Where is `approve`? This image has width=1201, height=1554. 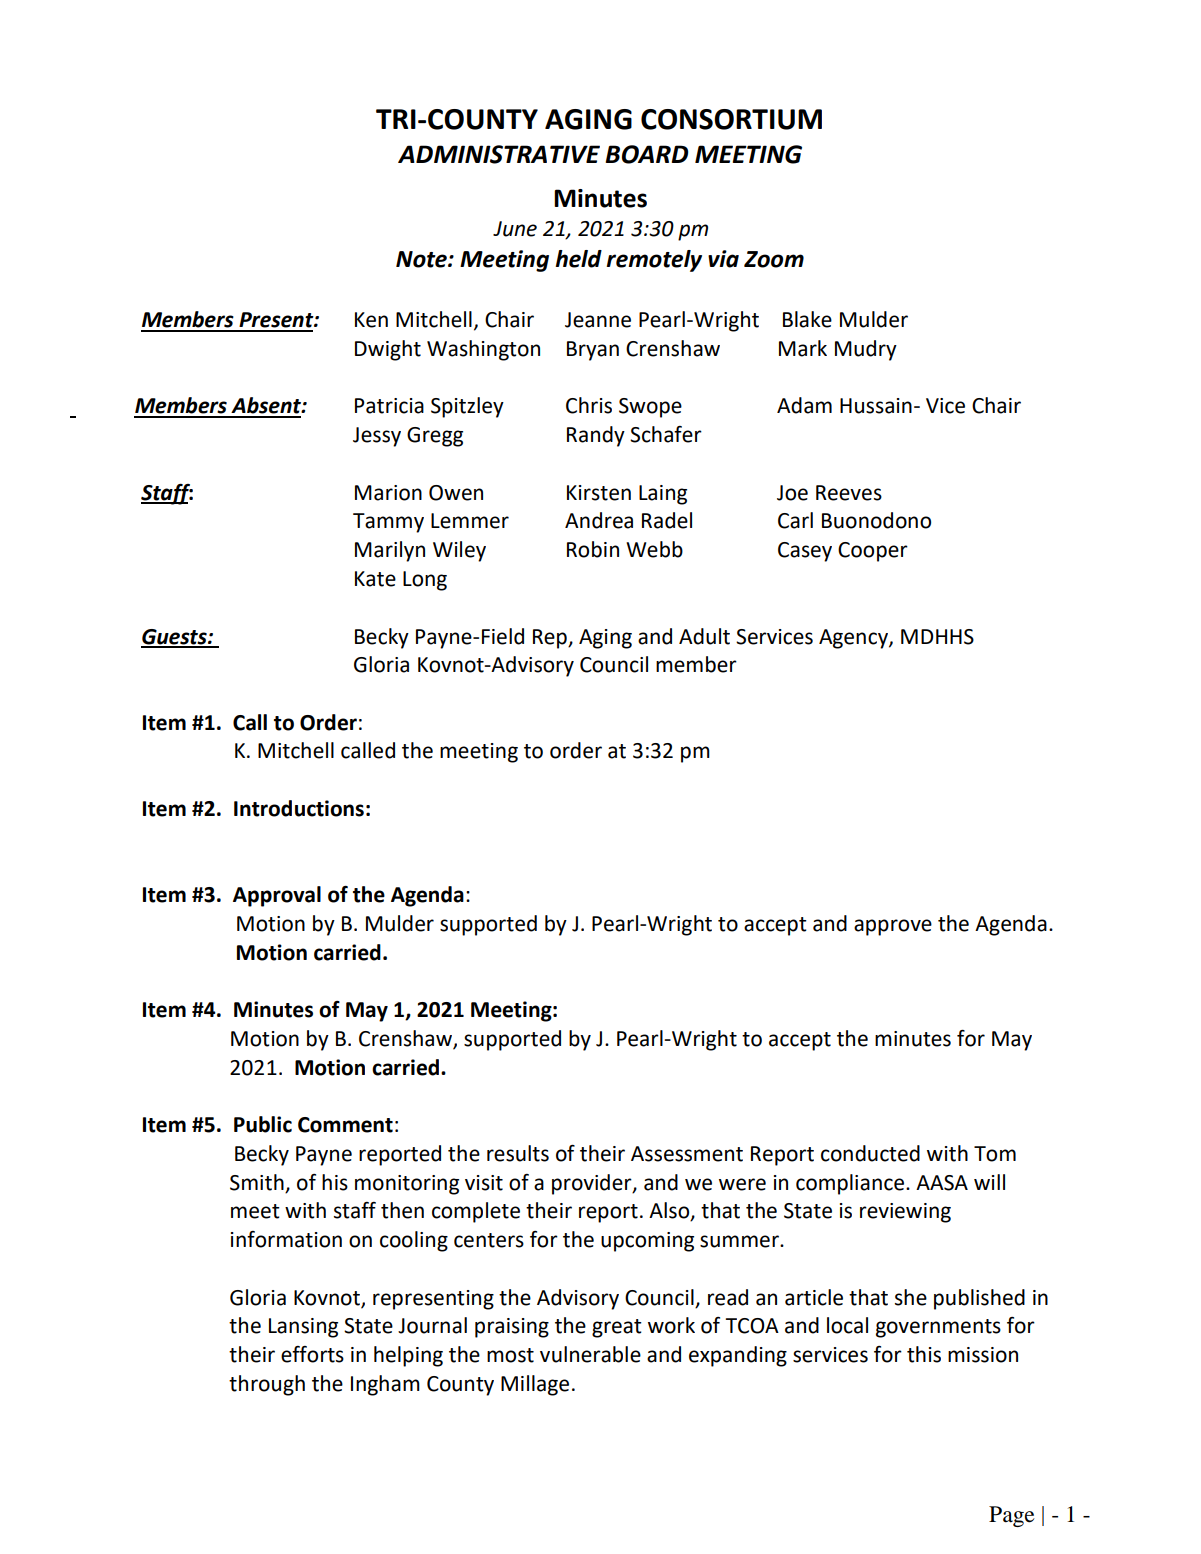 approve is located at coordinates (893, 927).
